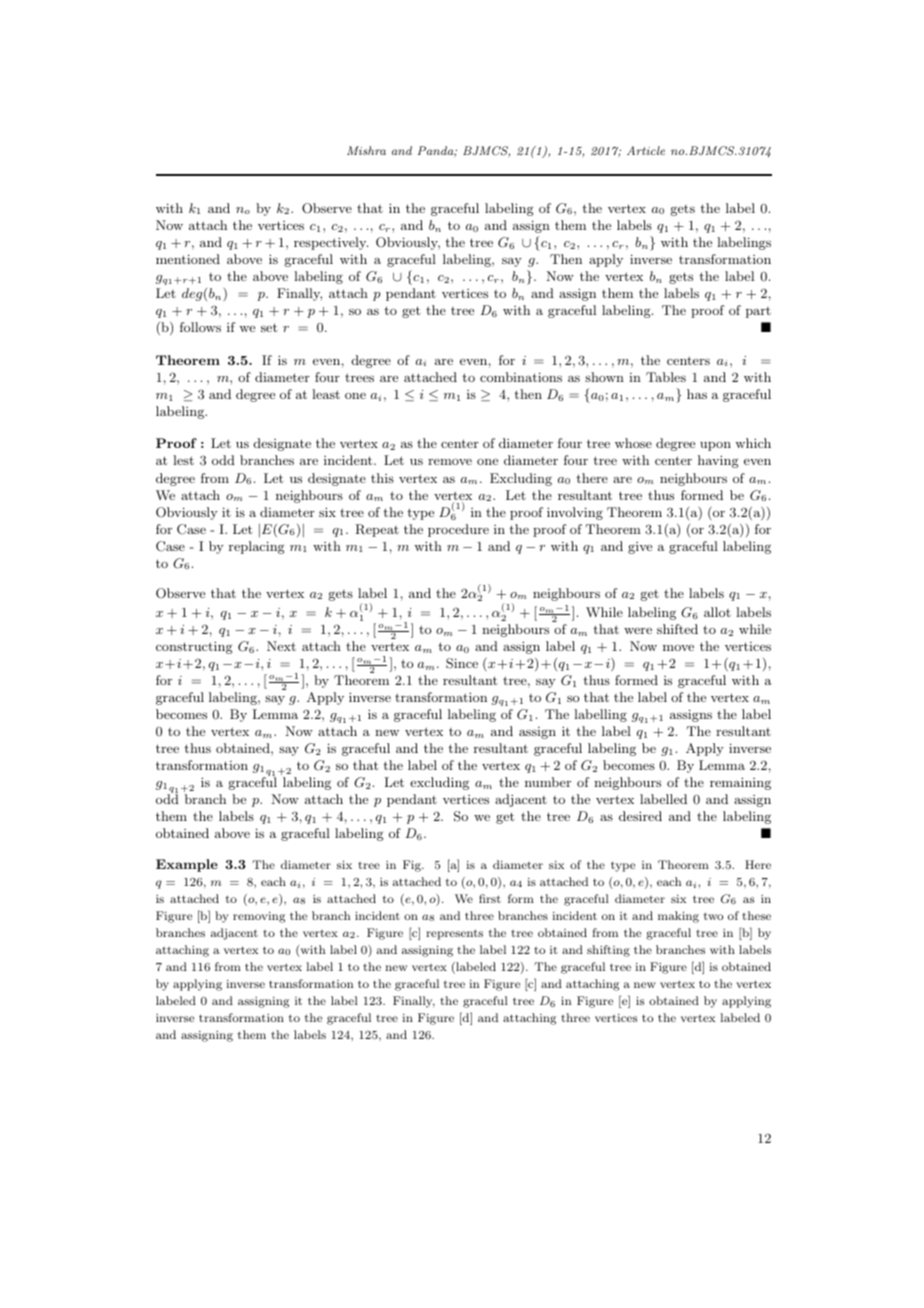  I want to click on give, so click(640, 548).
